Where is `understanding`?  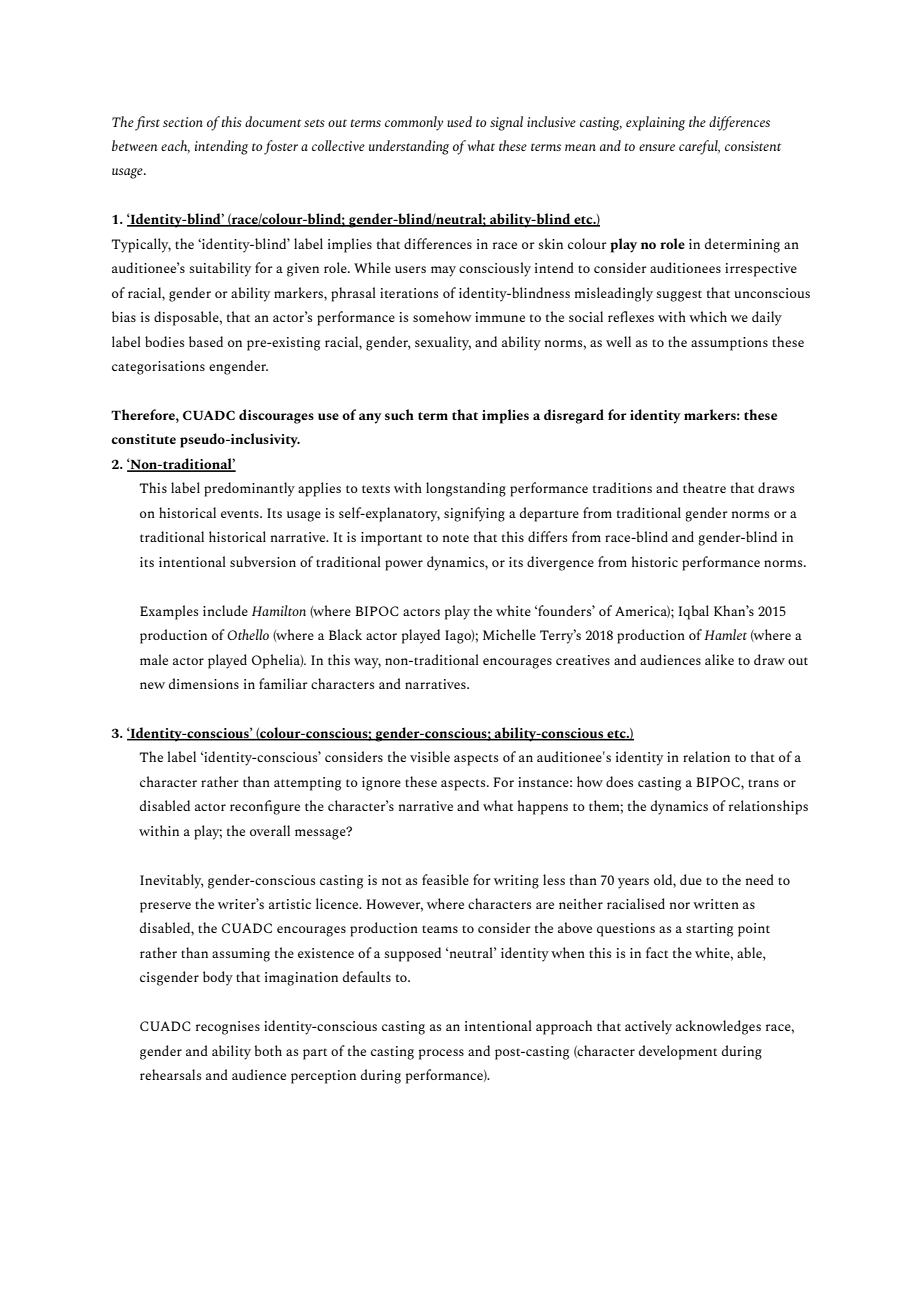
understanding is located at coordinates (409, 147).
